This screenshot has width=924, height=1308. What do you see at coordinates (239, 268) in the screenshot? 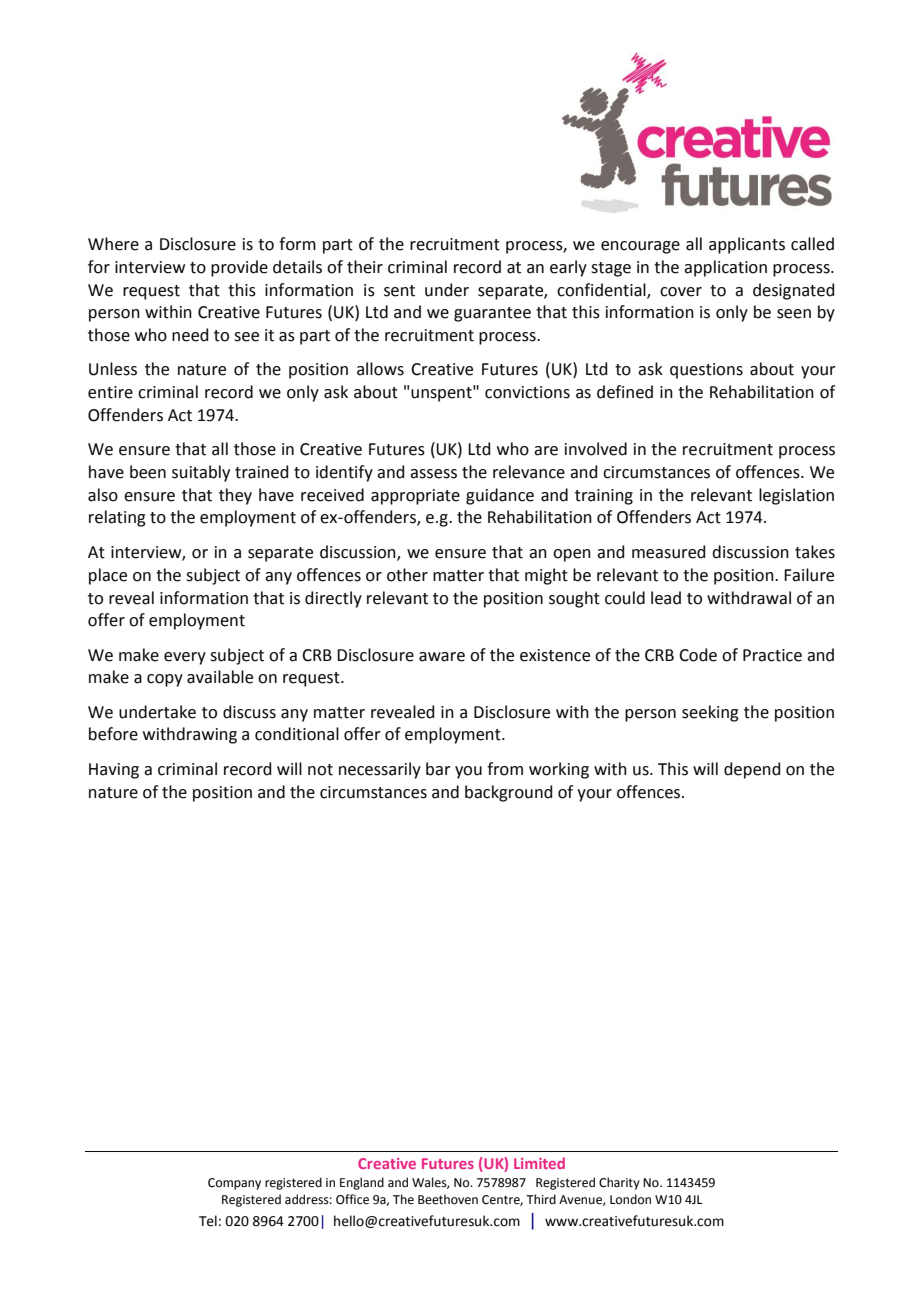
I see `provide` at bounding box center [239, 268].
